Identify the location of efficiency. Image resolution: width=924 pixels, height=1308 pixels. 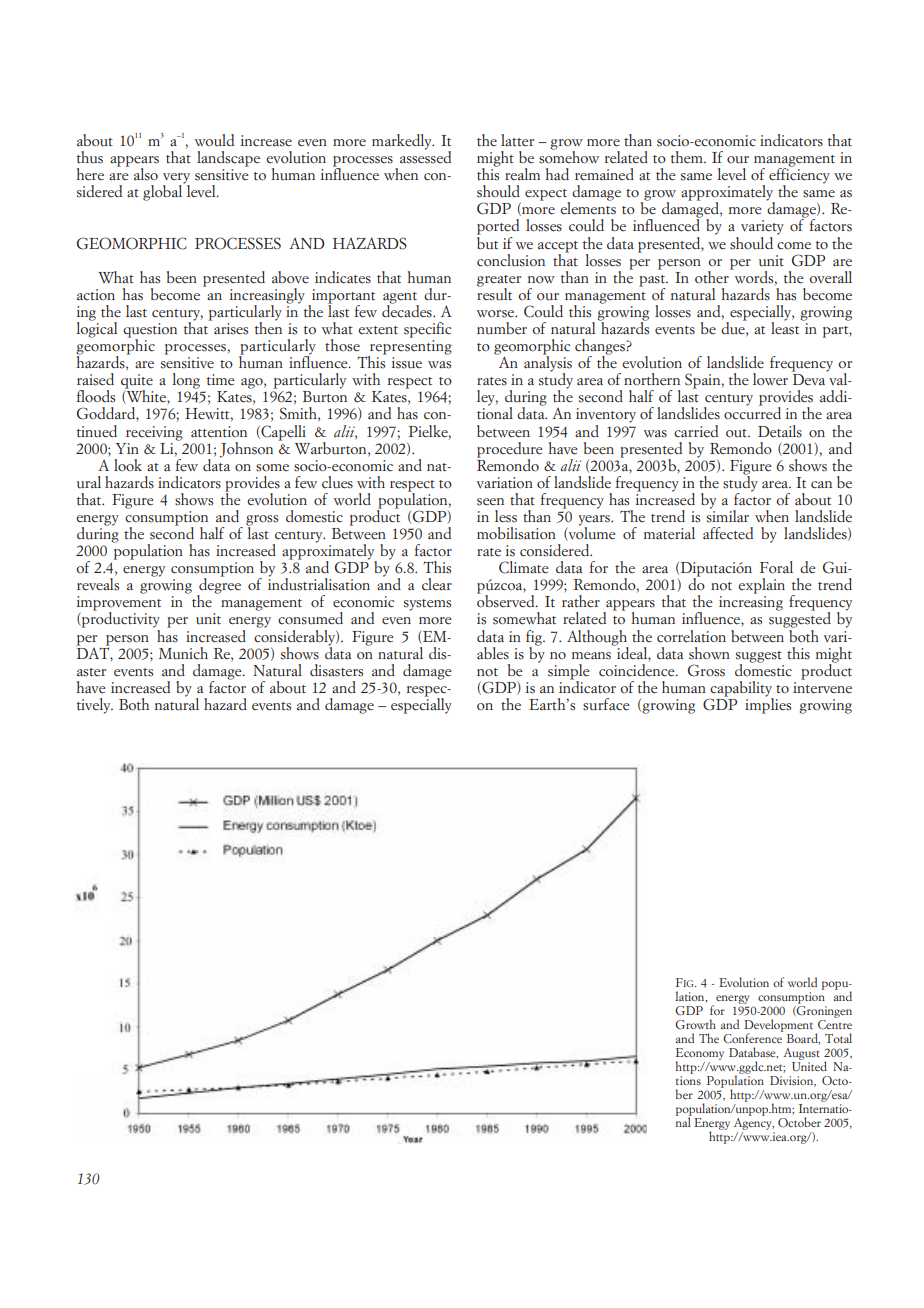
(799, 176).
